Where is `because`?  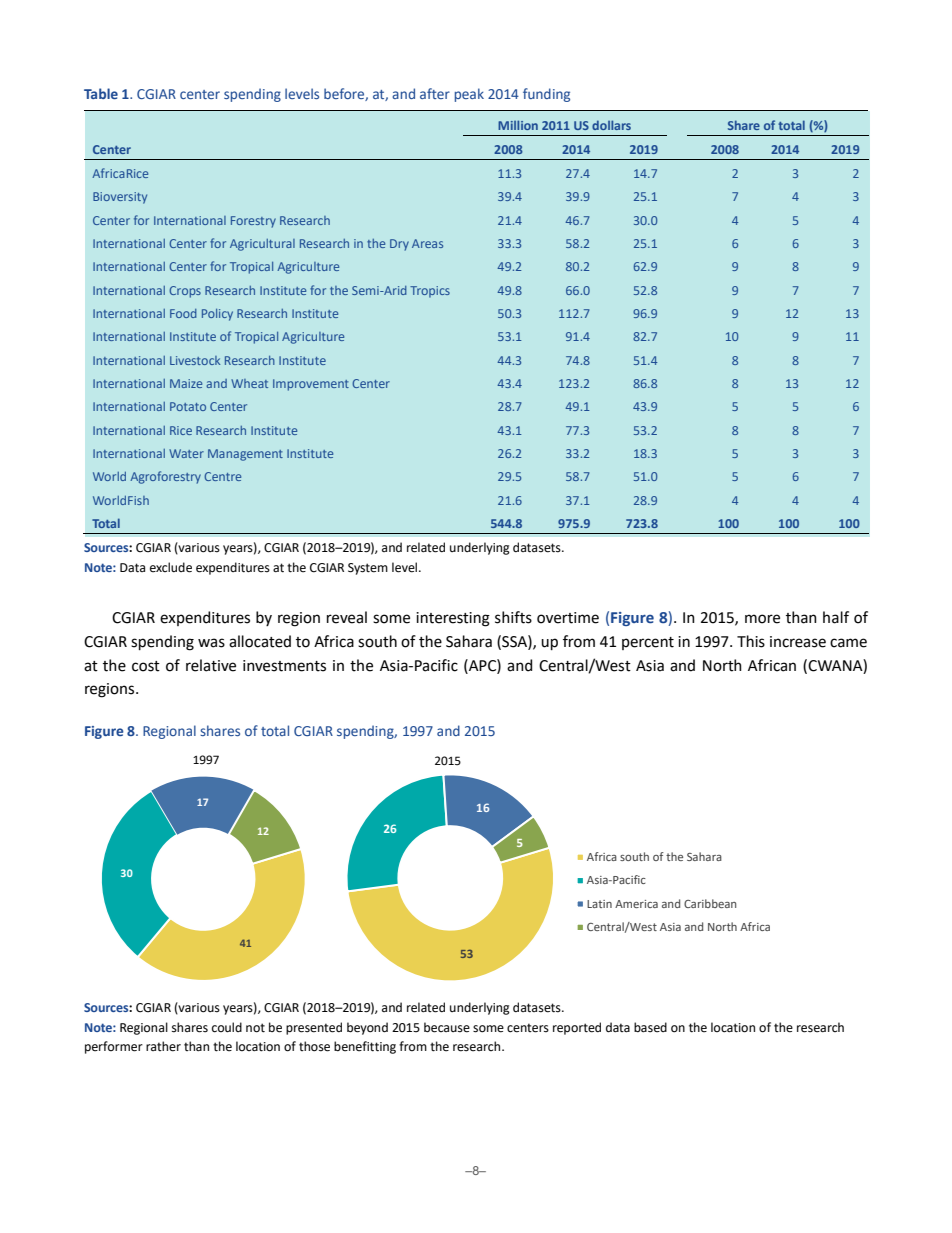 because is located at coordinates (447, 1027).
